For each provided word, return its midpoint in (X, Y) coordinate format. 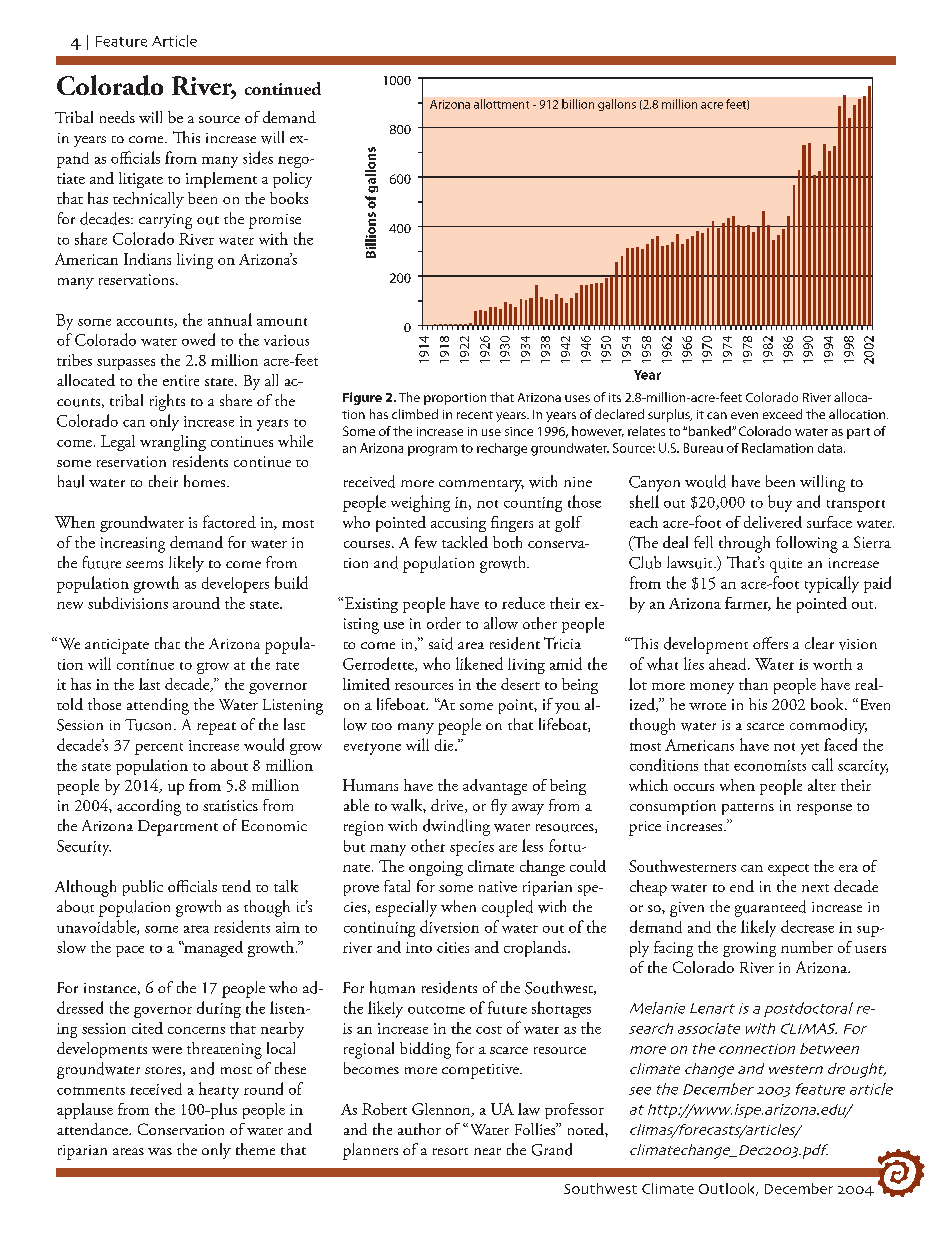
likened (479, 663)
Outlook (728, 1189)
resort (450, 1151)
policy (292, 180)
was (160, 1151)
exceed (782, 414)
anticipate (117, 646)
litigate (141, 180)
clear (819, 643)
